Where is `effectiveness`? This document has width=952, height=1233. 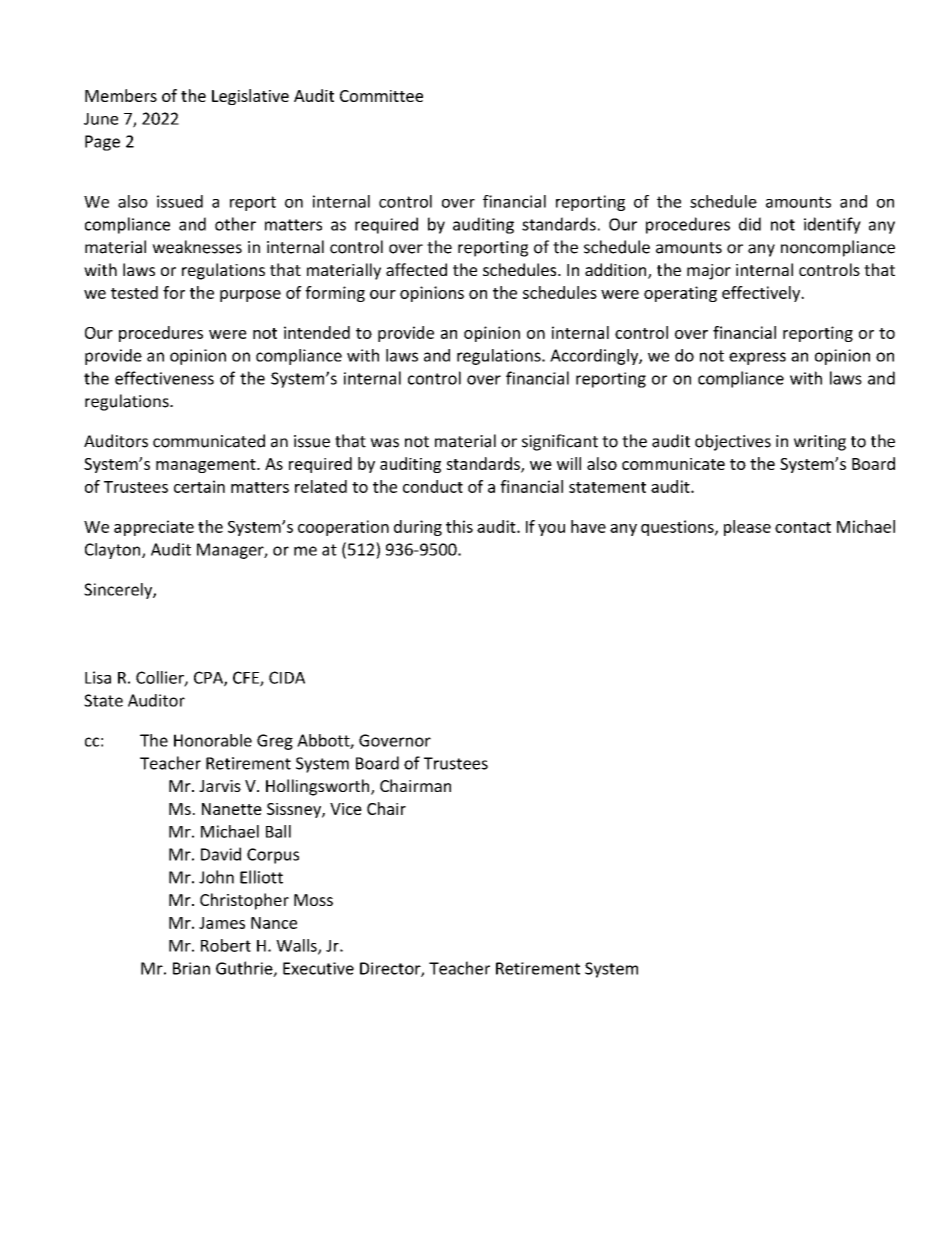
effectiveness is located at coordinates (164, 378).
